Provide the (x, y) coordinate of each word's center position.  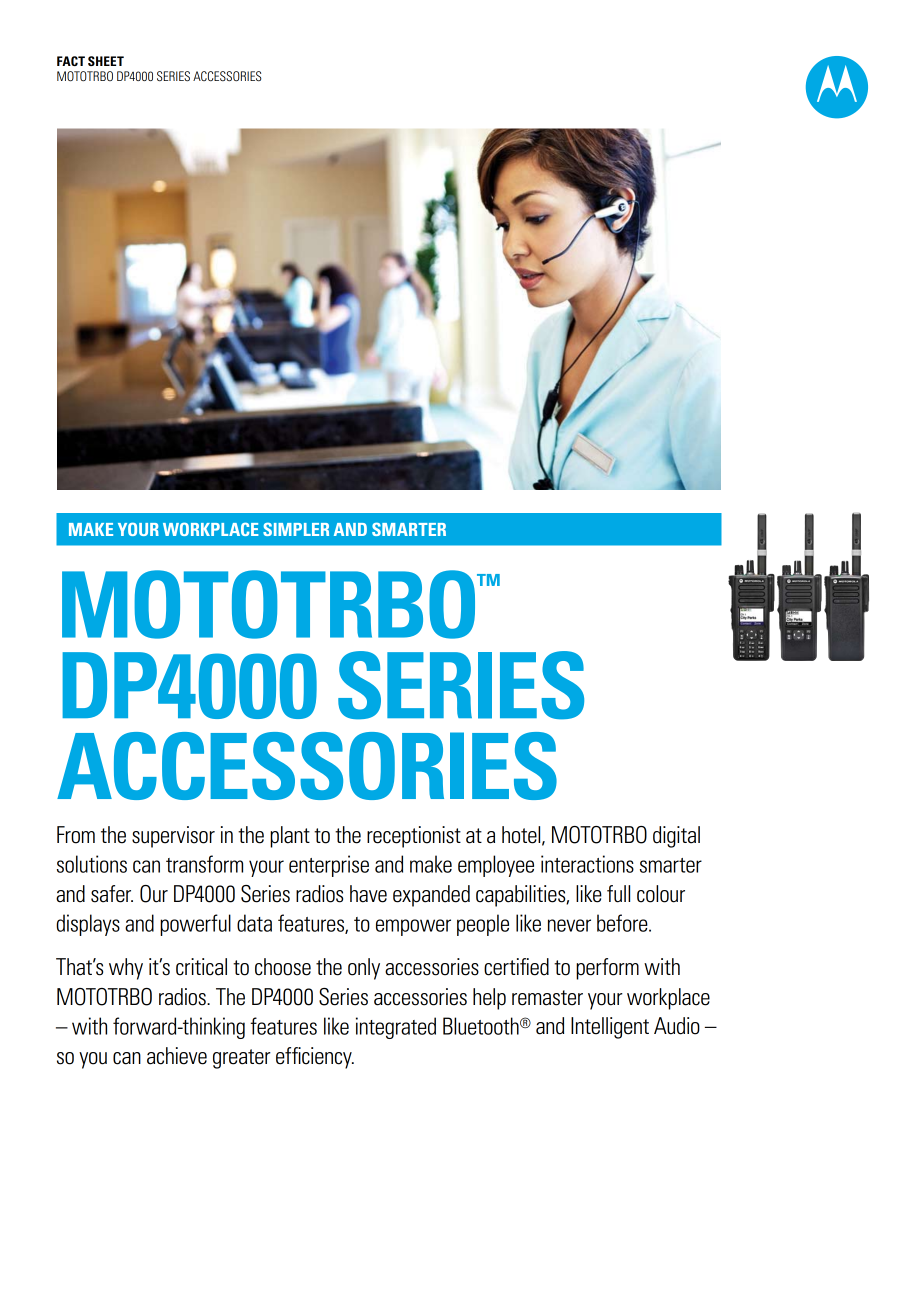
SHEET (106, 61)
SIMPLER (296, 529)
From (76, 835)
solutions (92, 864)
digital (676, 837)
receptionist (414, 837)
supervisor (173, 837)
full (618, 894)
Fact (71, 61)
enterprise (329, 866)
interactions (587, 864)
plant (290, 837)
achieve (177, 1056)
